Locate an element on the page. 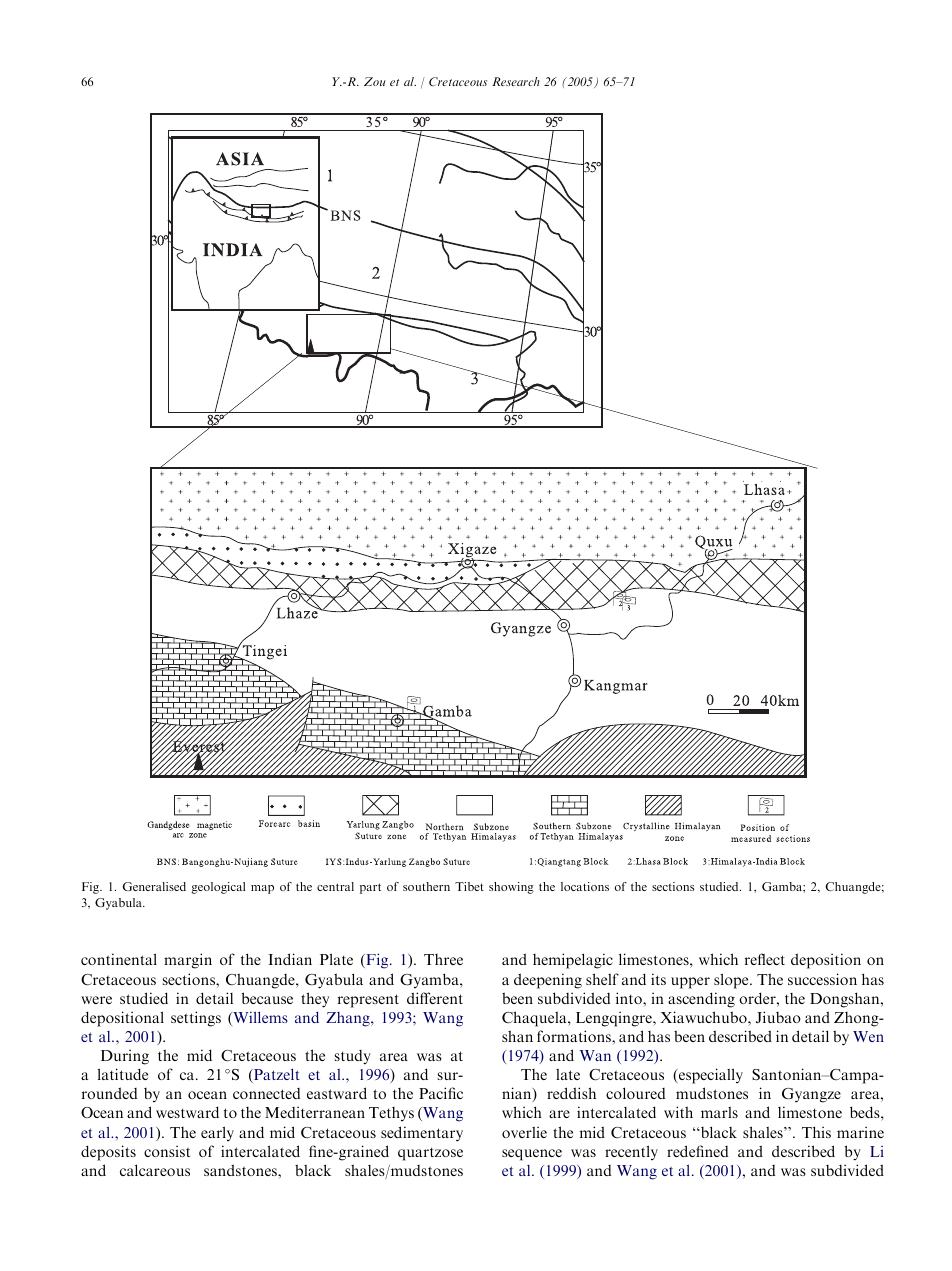 Image resolution: width=952 pixels, height=1271 pixels. Research is located at coordinates (516, 81).
